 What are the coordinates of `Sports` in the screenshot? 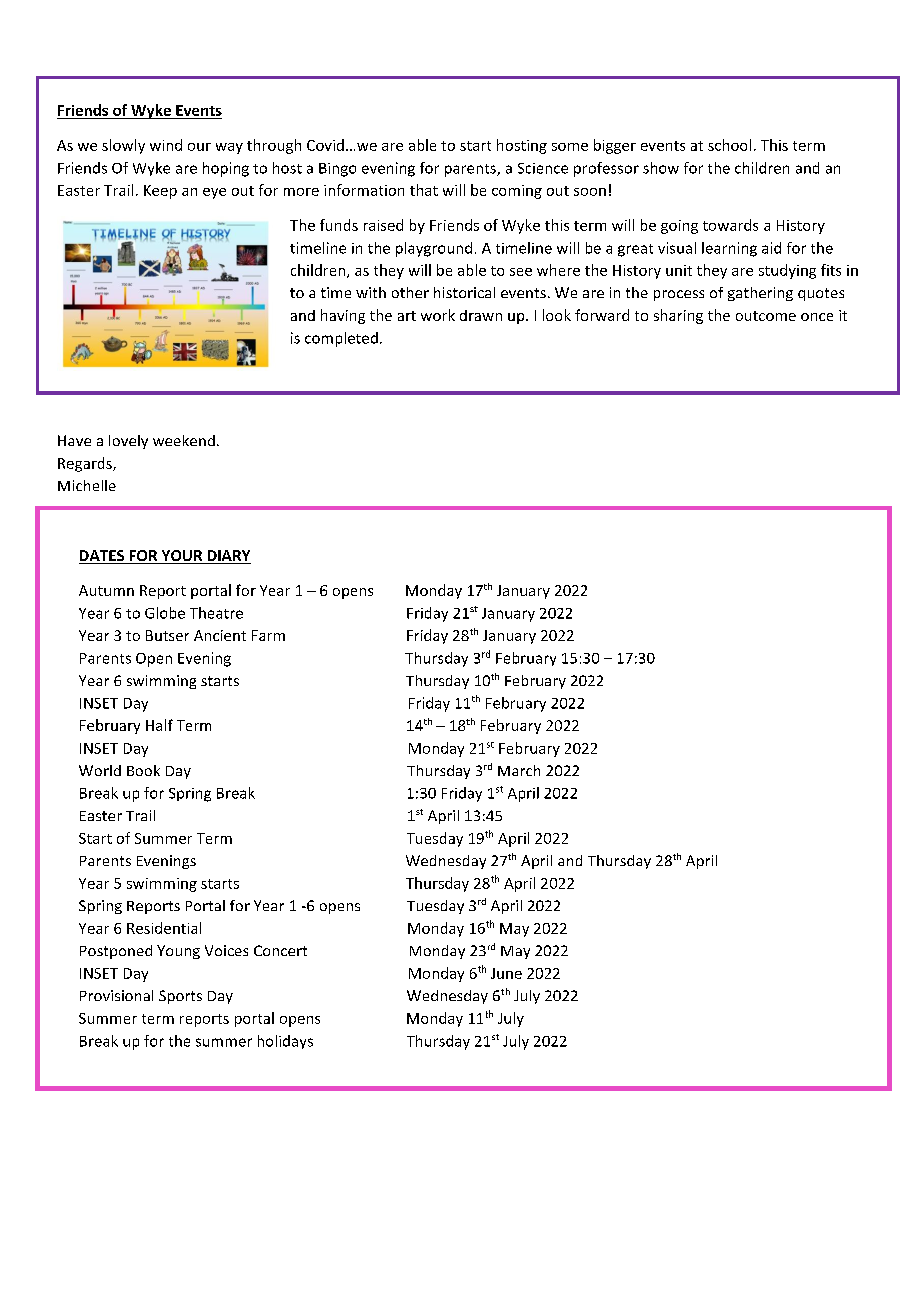 It's located at (180, 997).
